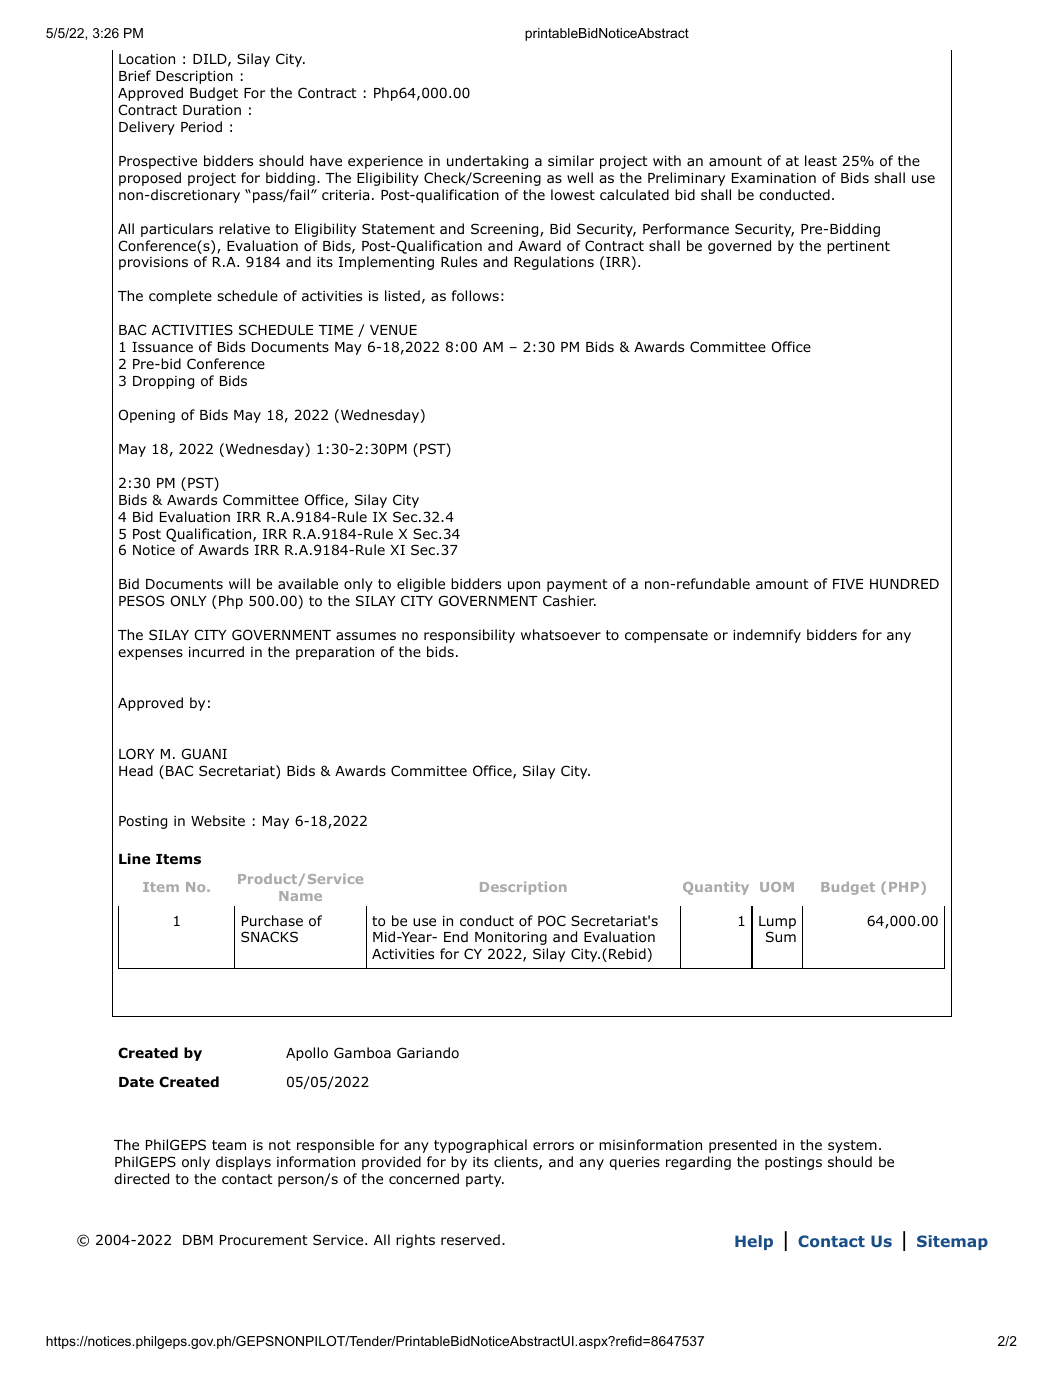 This document has width=1063, height=1376. Describe the element at coordinates (848, 584) in the document. I see `FIVE` at that location.
